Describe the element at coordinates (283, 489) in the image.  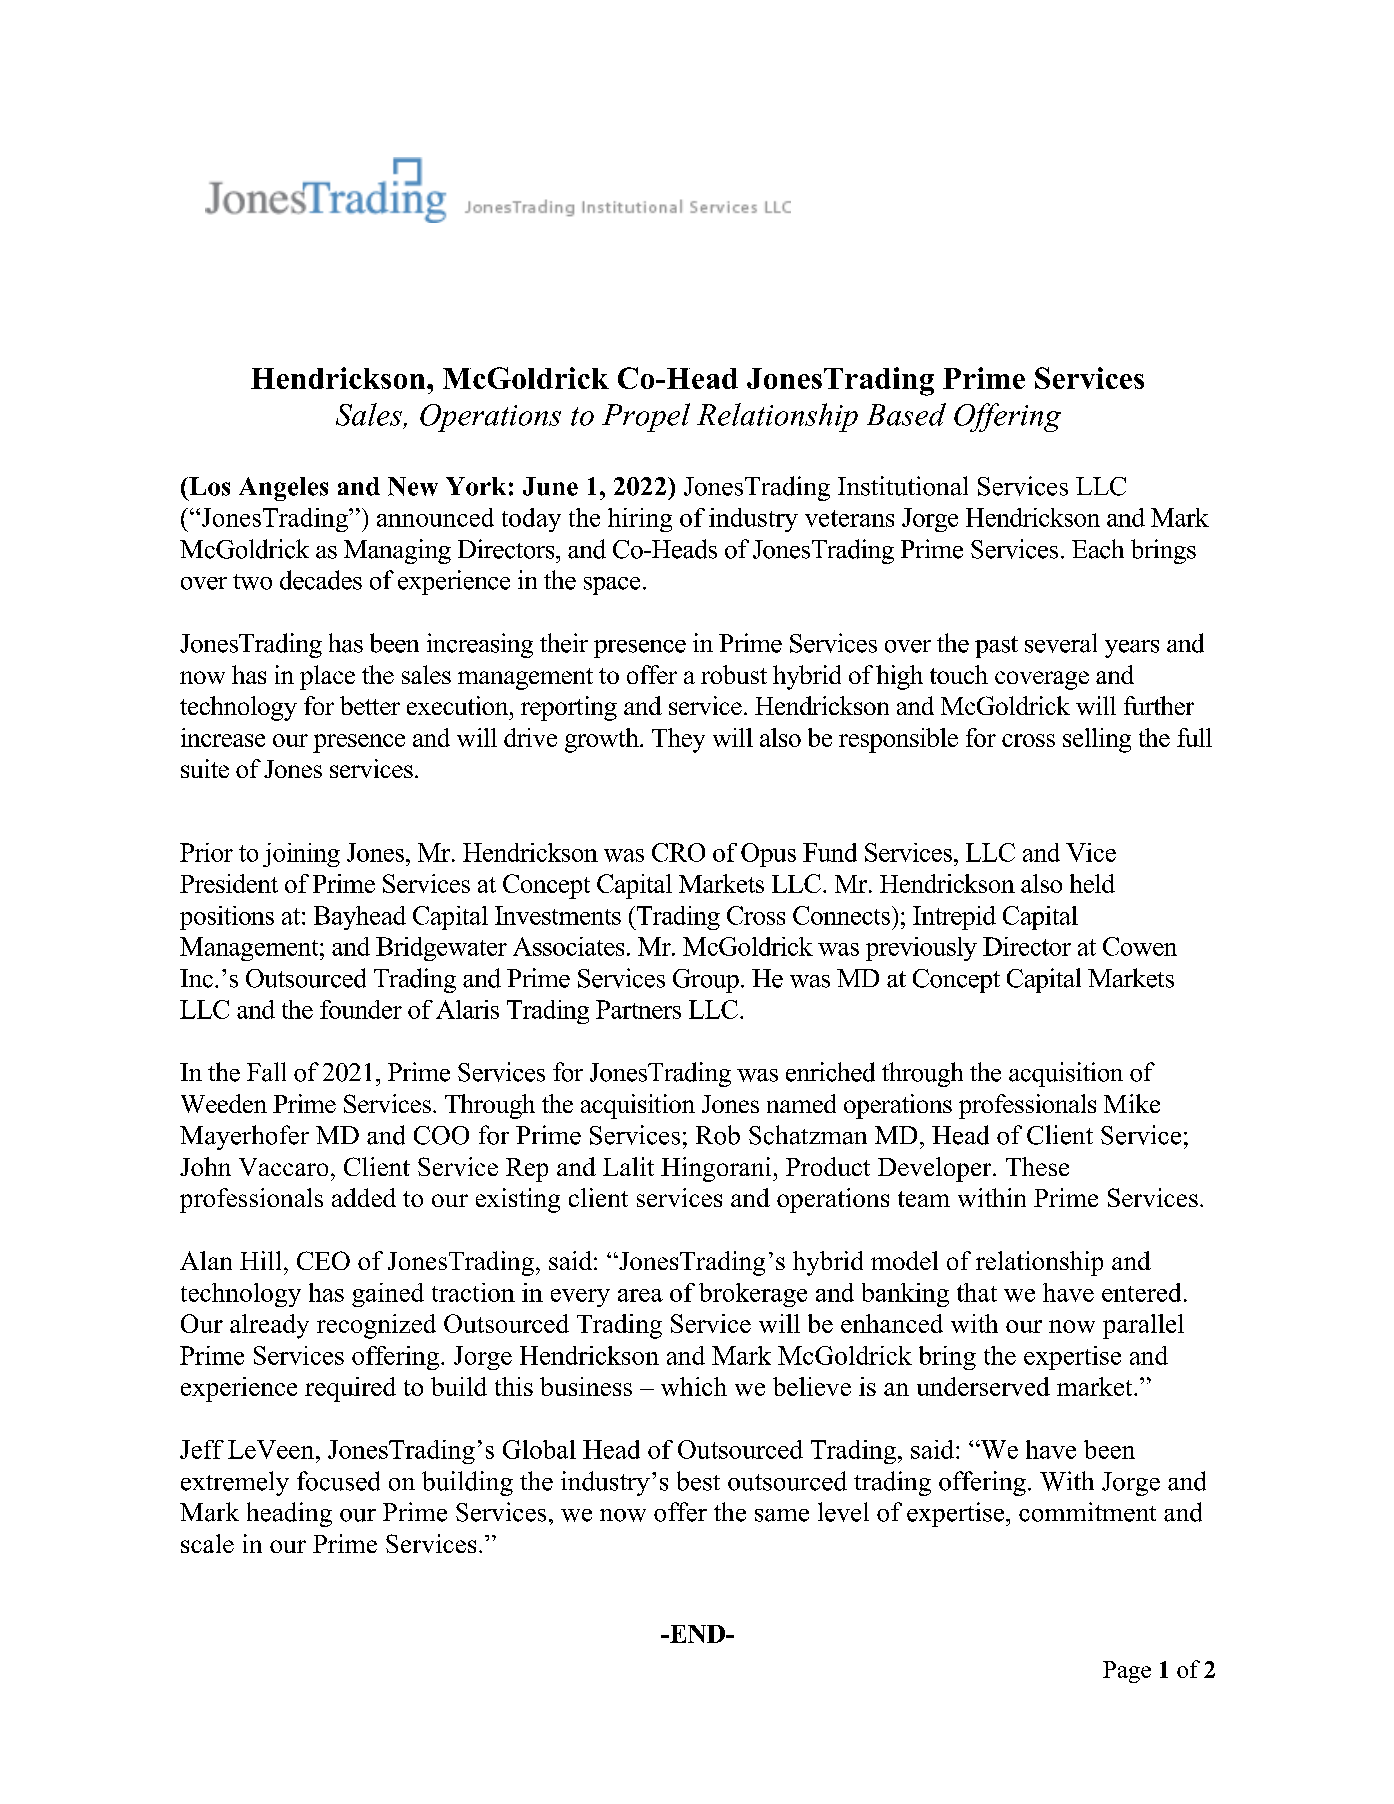
I see `Angeles` at that location.
